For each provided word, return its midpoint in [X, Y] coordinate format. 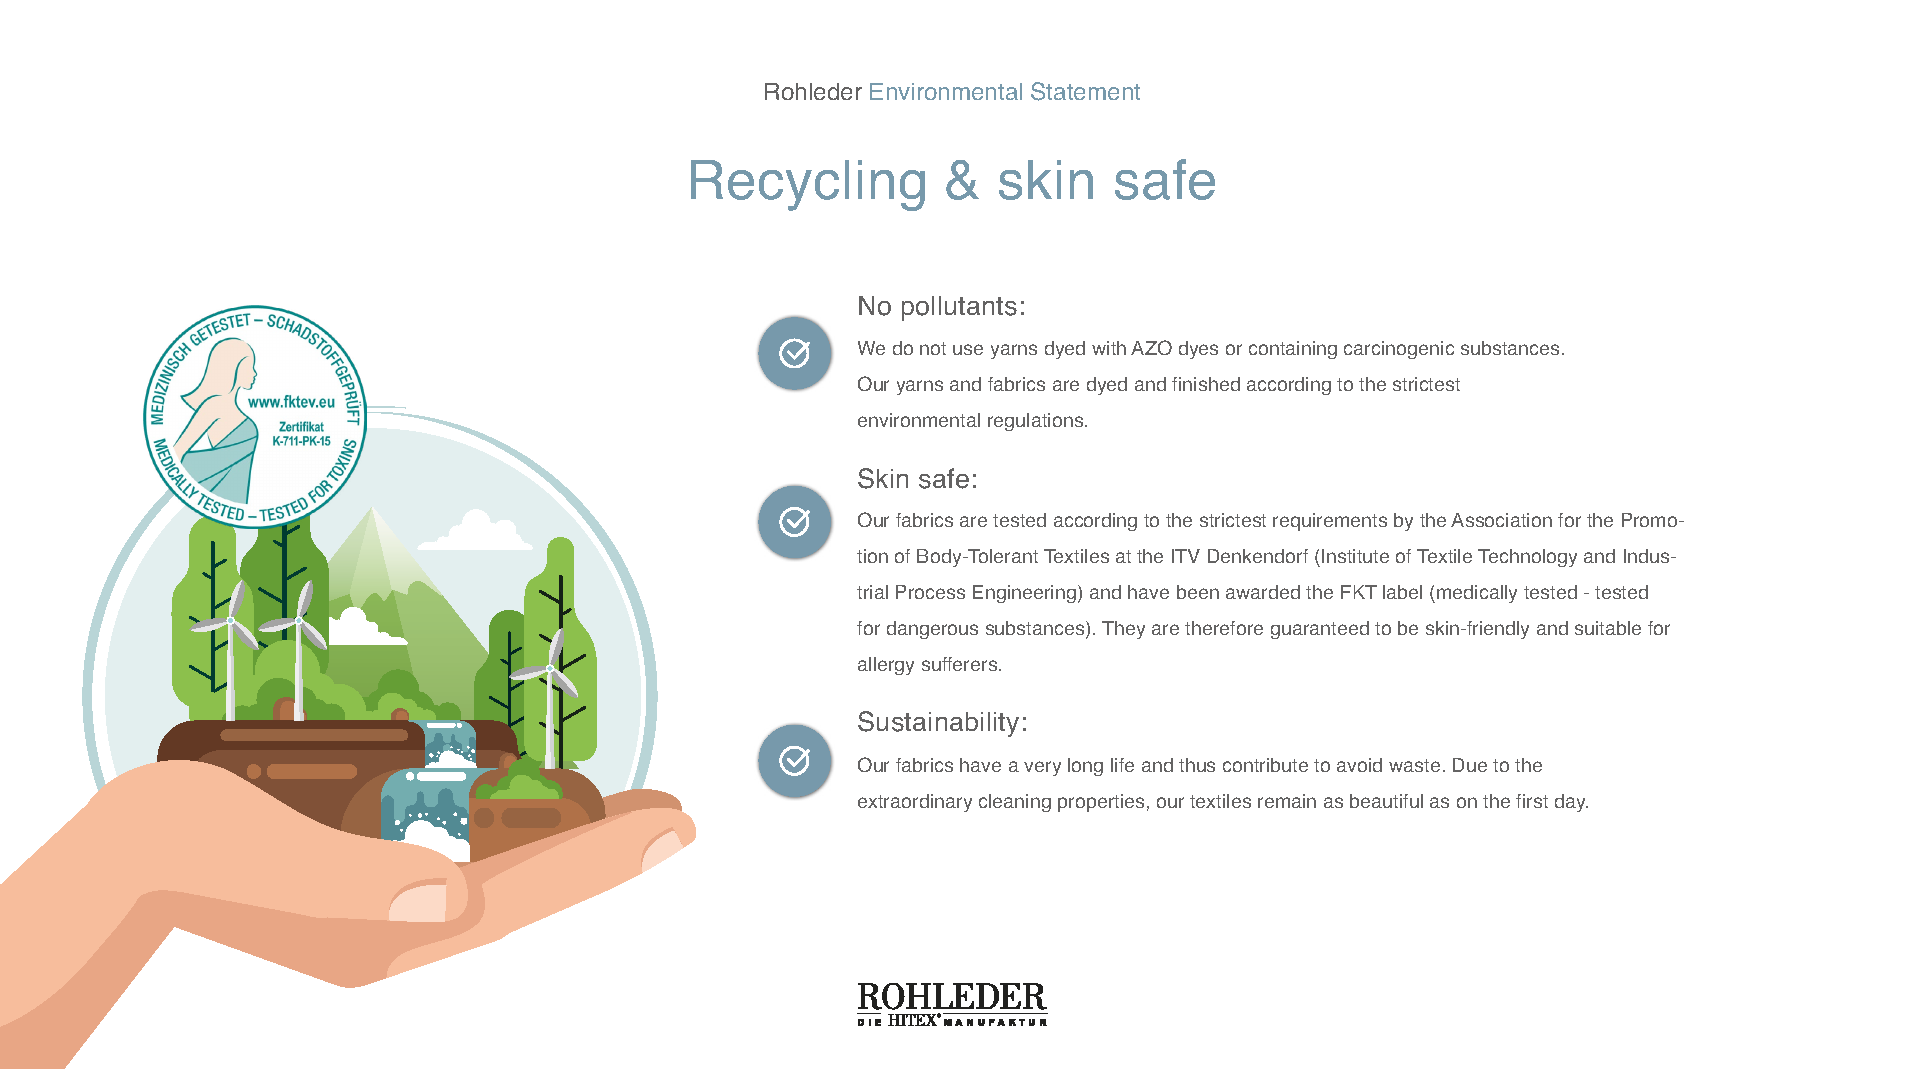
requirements [1330, 522]
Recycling [808, 185]
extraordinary [915, 803]
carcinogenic [1399, 350]
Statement [1085, 91]
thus [1197, 765]
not [933, 348]
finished [1206, 384]
